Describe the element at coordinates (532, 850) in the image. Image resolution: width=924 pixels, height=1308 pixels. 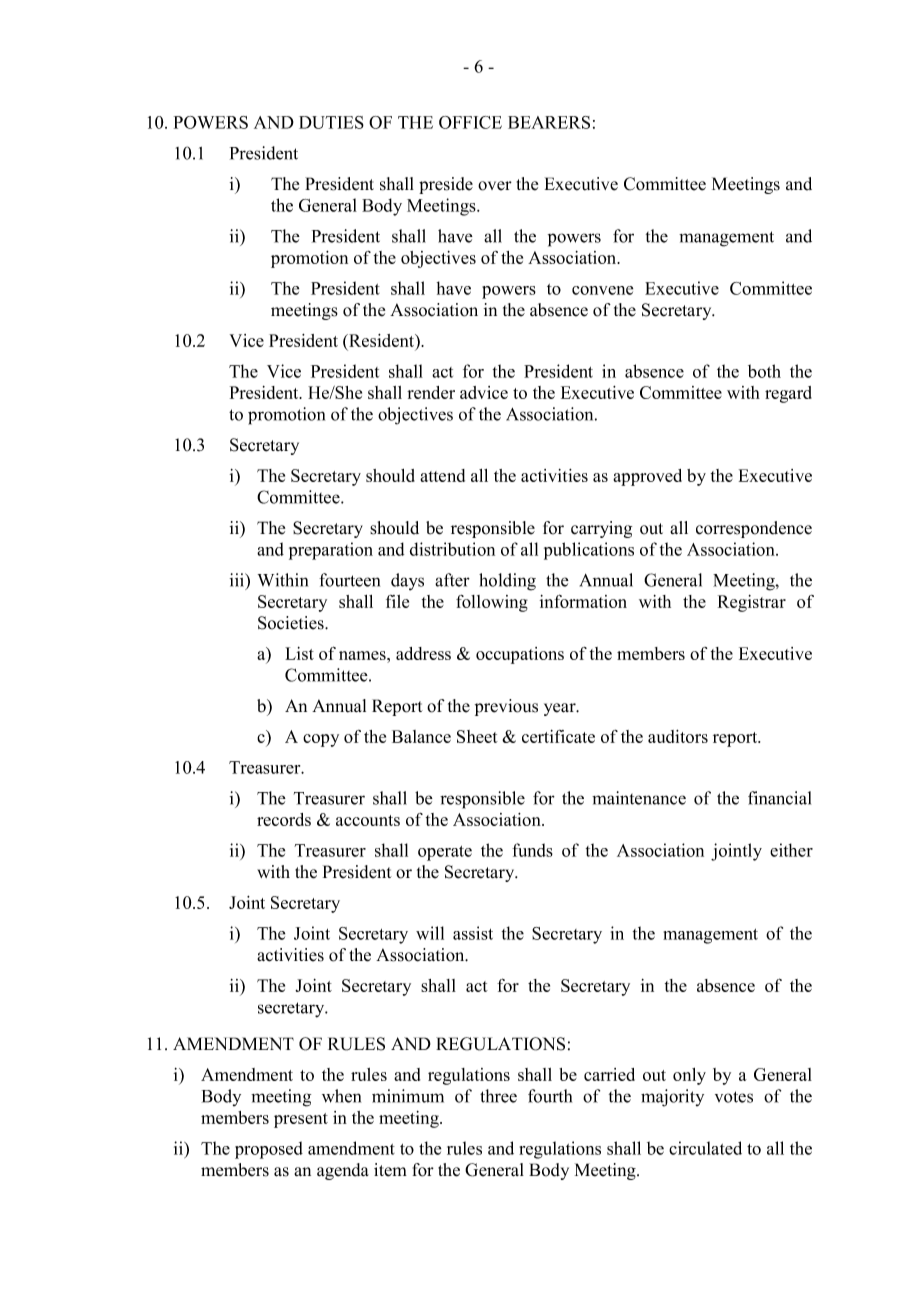
I see `funds` at that location.
